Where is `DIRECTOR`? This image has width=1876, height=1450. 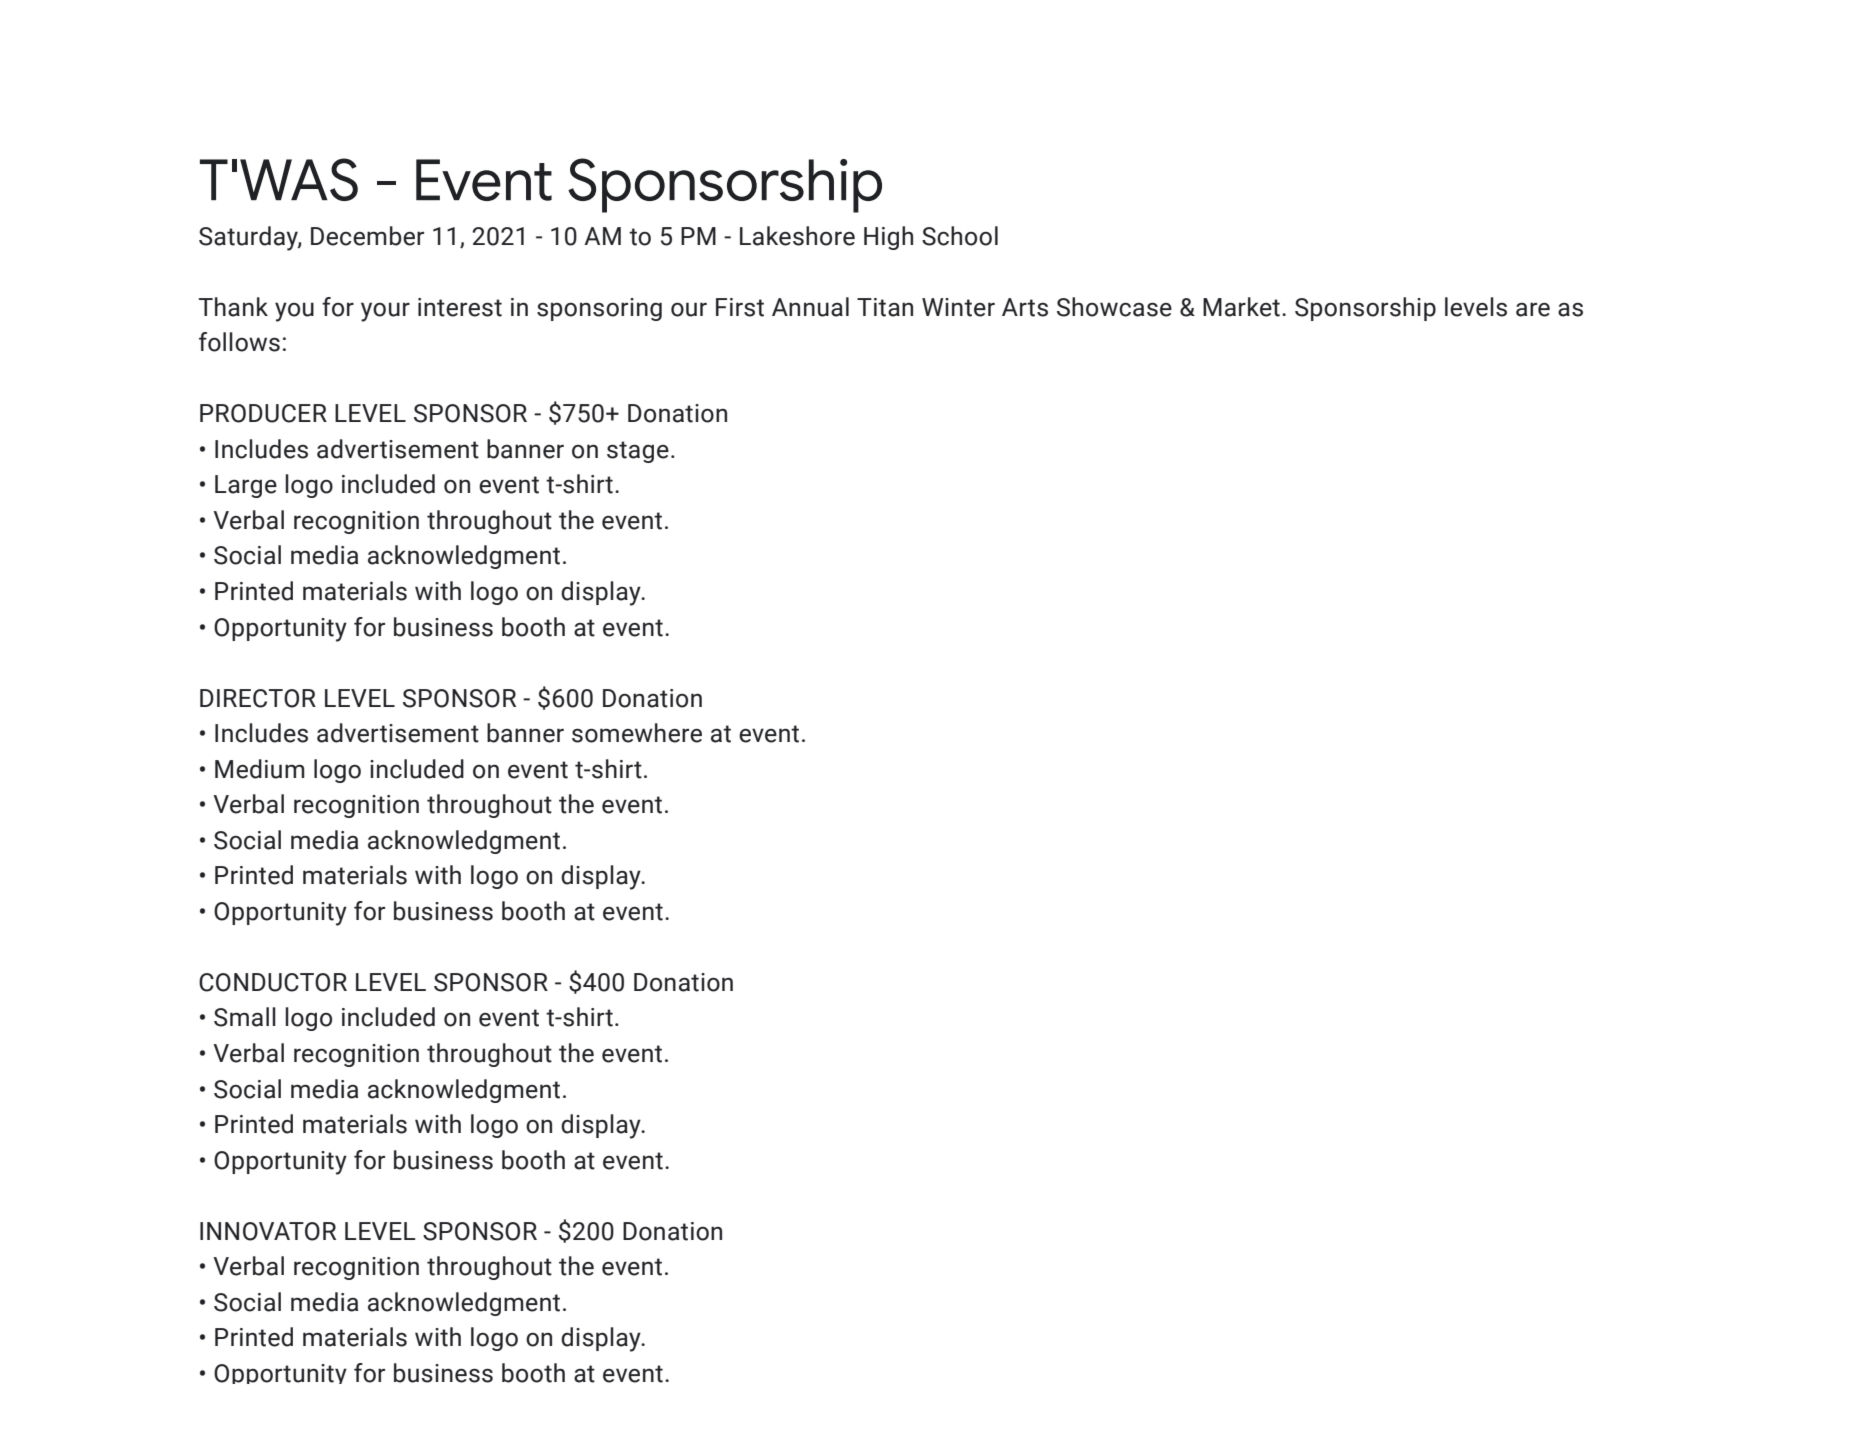 DIRECTOR is located at coordinates (258, 698).
